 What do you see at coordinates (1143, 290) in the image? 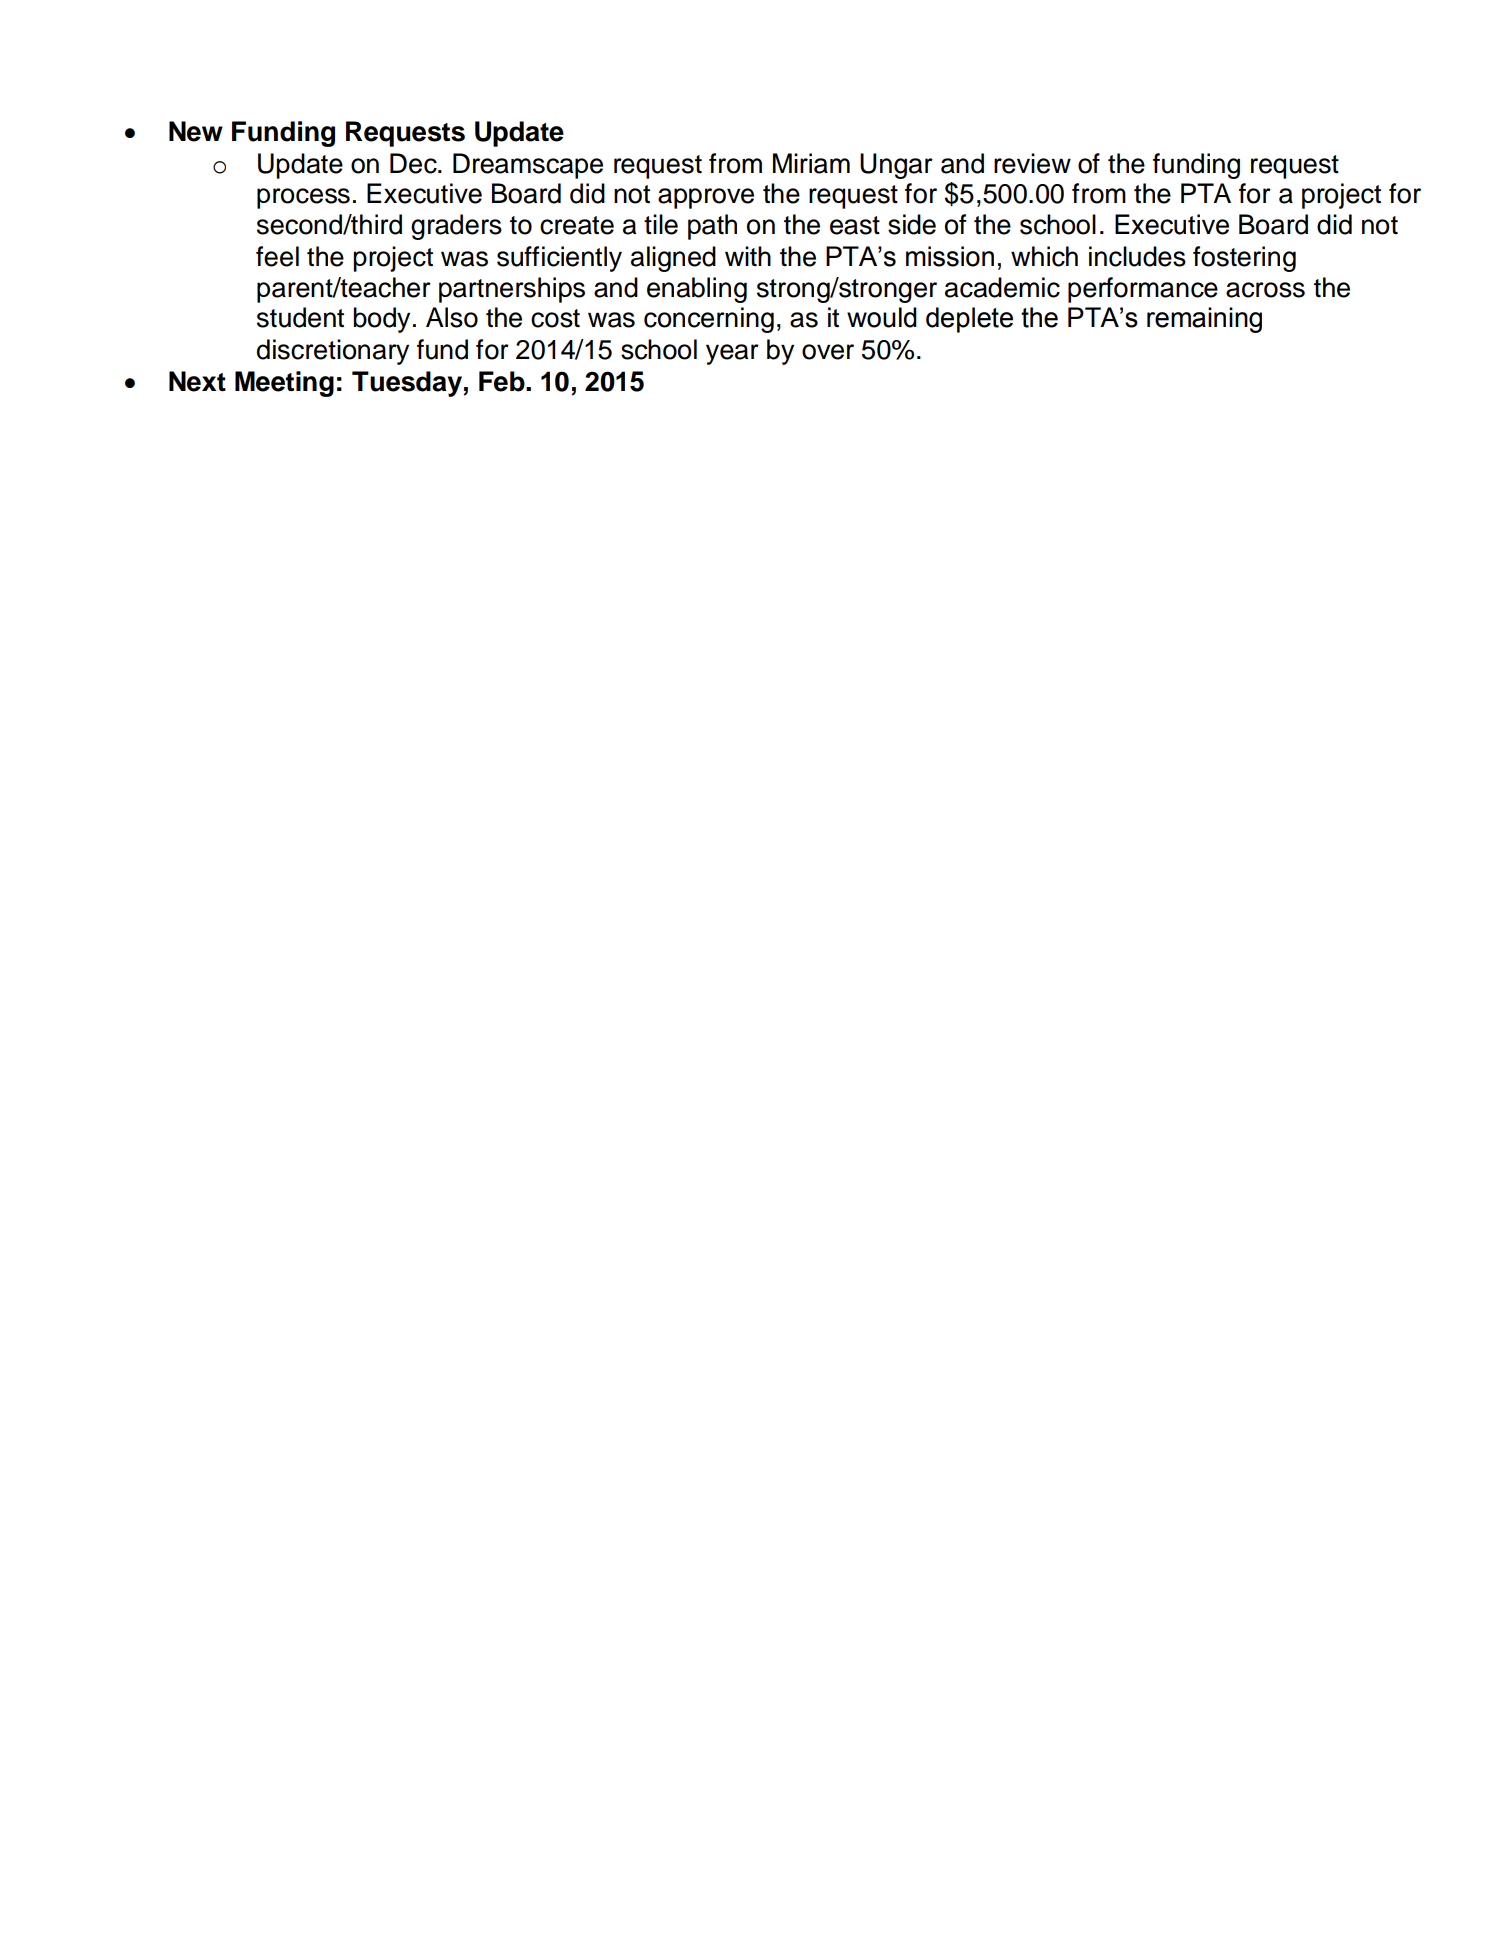
I see `performance` at bounding box center [1143, 290].
